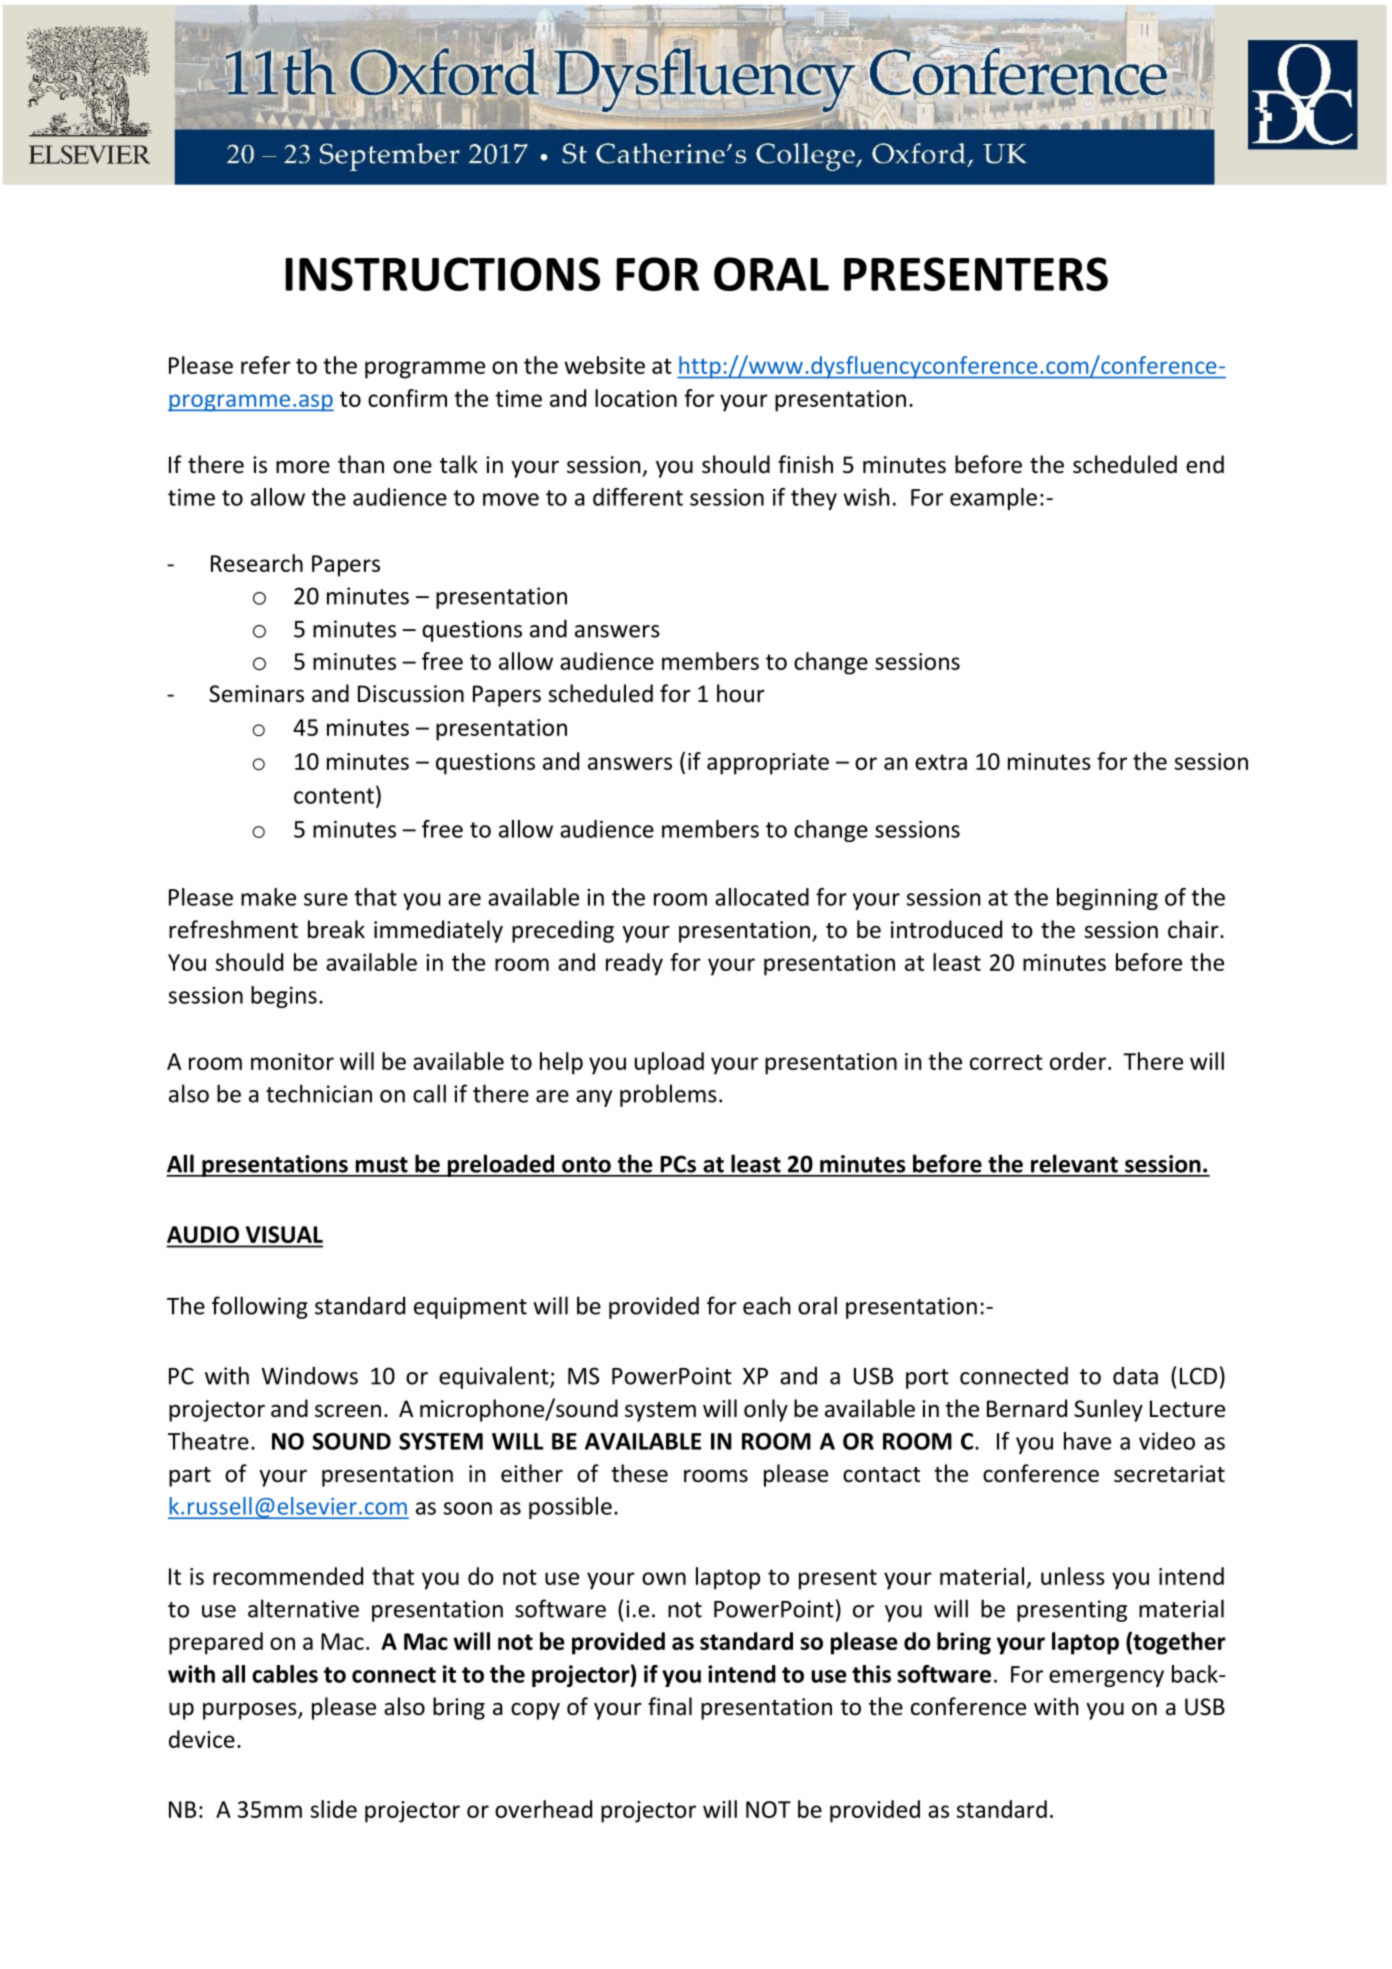 This page has width=1392, height=1969. I want to click on website, so click(604, 365).
